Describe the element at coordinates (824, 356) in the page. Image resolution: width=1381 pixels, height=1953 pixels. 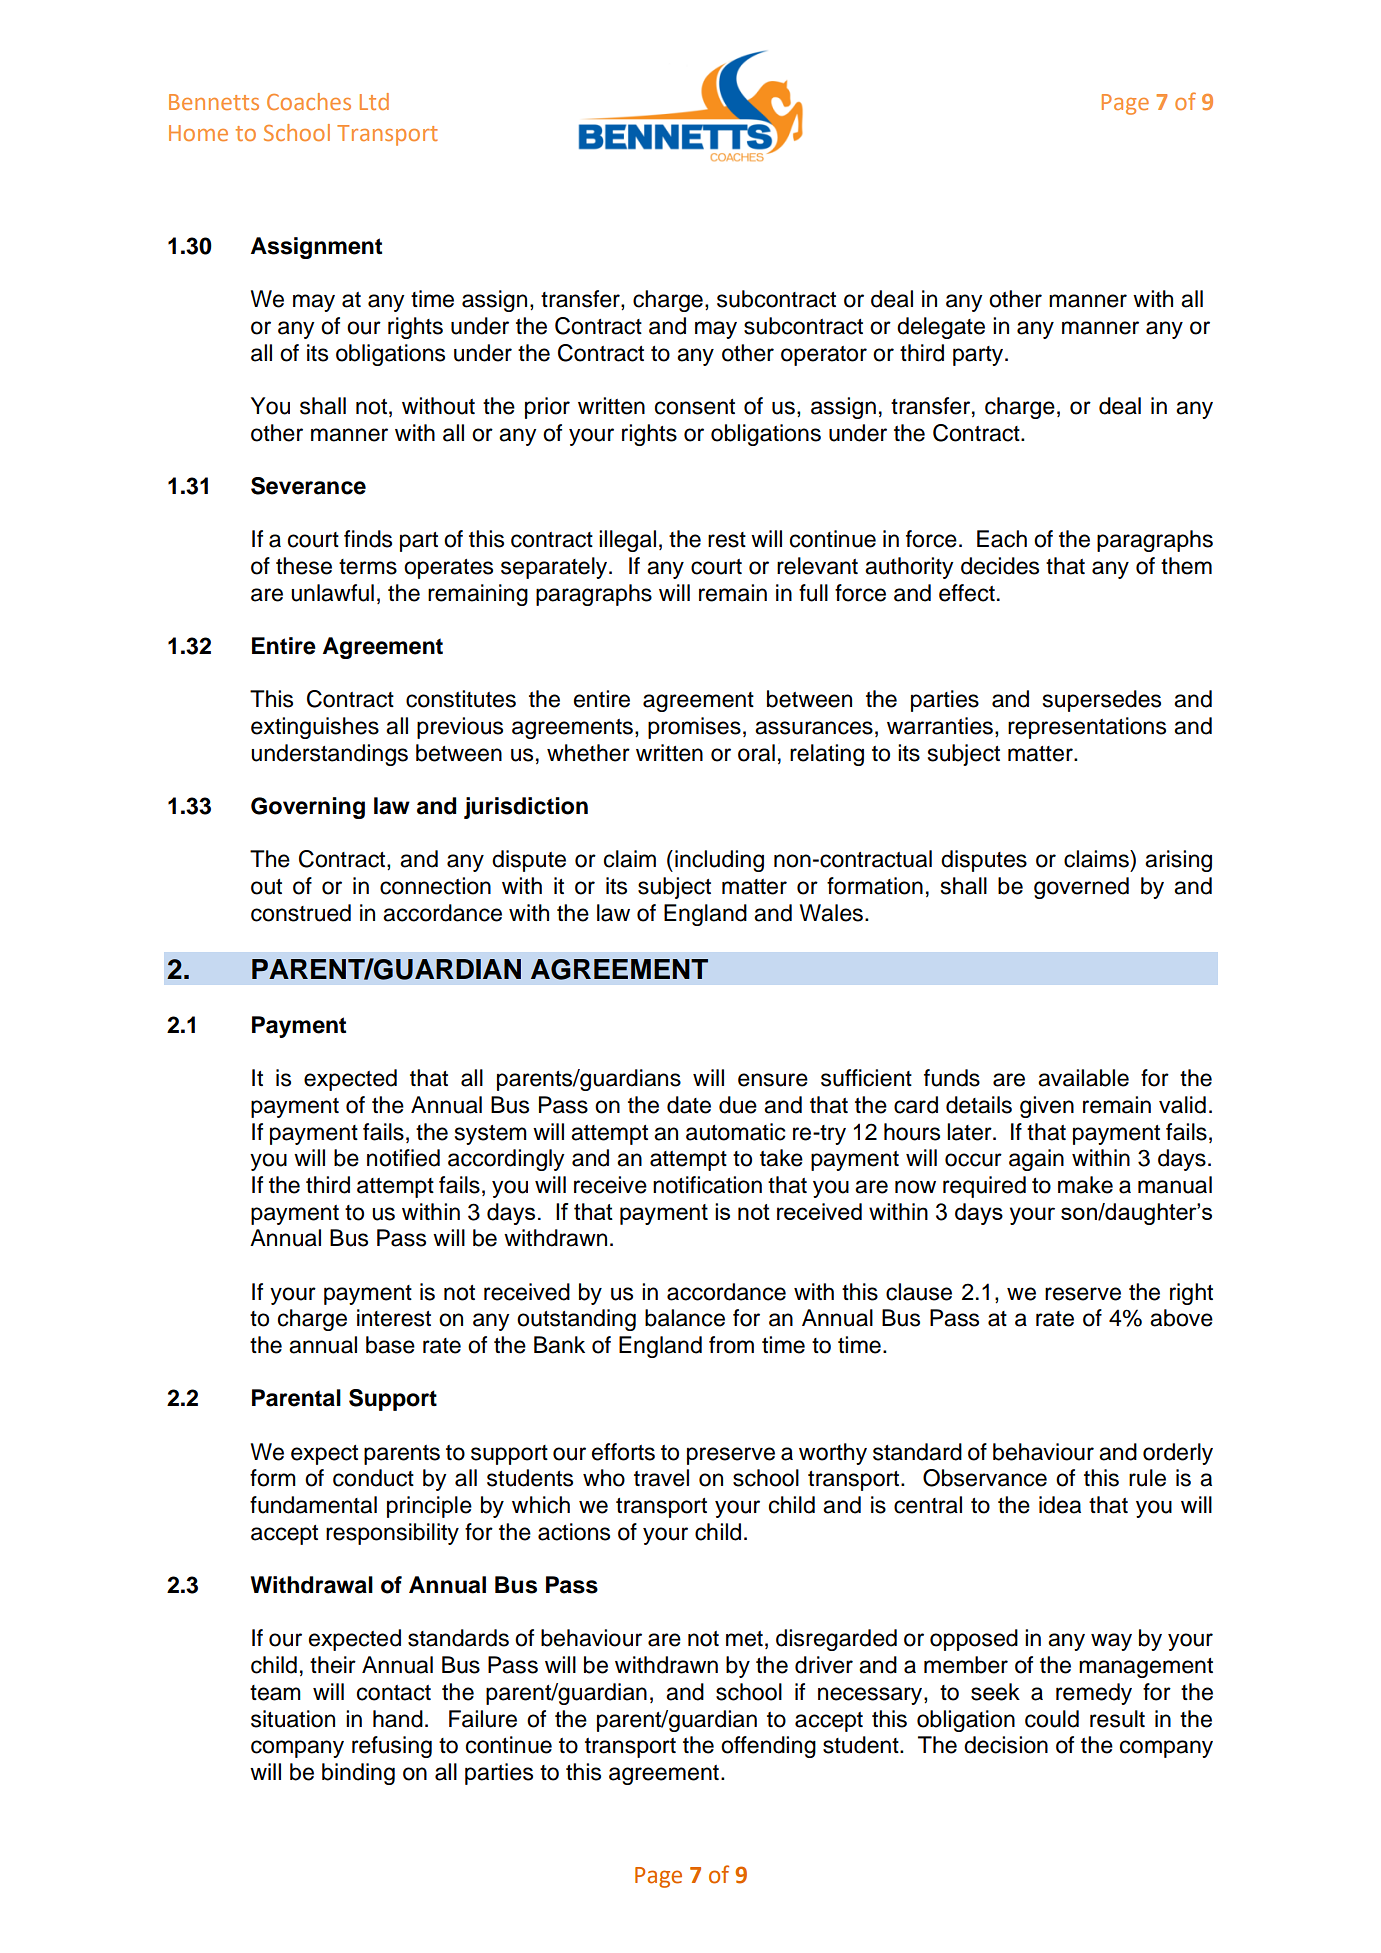
I see `operator` at that location.
